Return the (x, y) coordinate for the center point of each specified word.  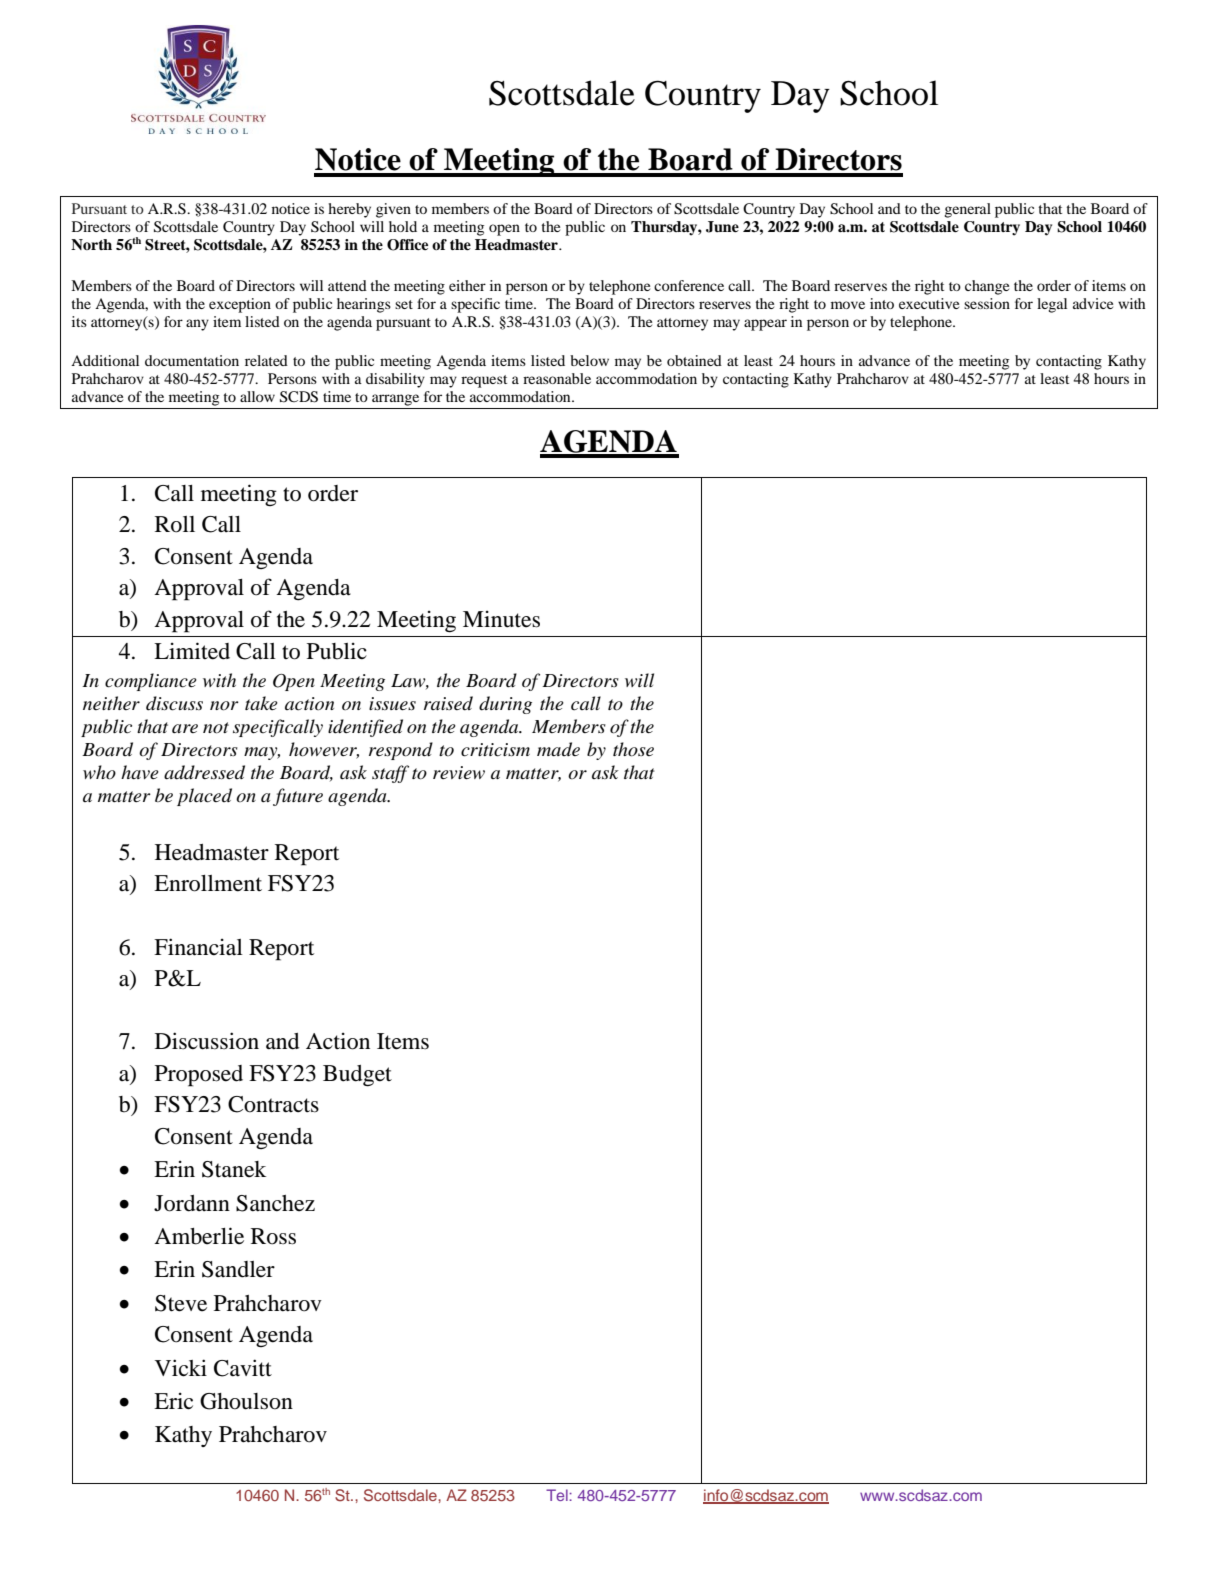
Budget (357, 1076)
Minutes (501, 619)
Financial (198, 947)
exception (240, 305)
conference (689, 285)
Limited (192, 651)
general (967, 210)
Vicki (181, 1368)
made (558, 749)
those (633, 749)
